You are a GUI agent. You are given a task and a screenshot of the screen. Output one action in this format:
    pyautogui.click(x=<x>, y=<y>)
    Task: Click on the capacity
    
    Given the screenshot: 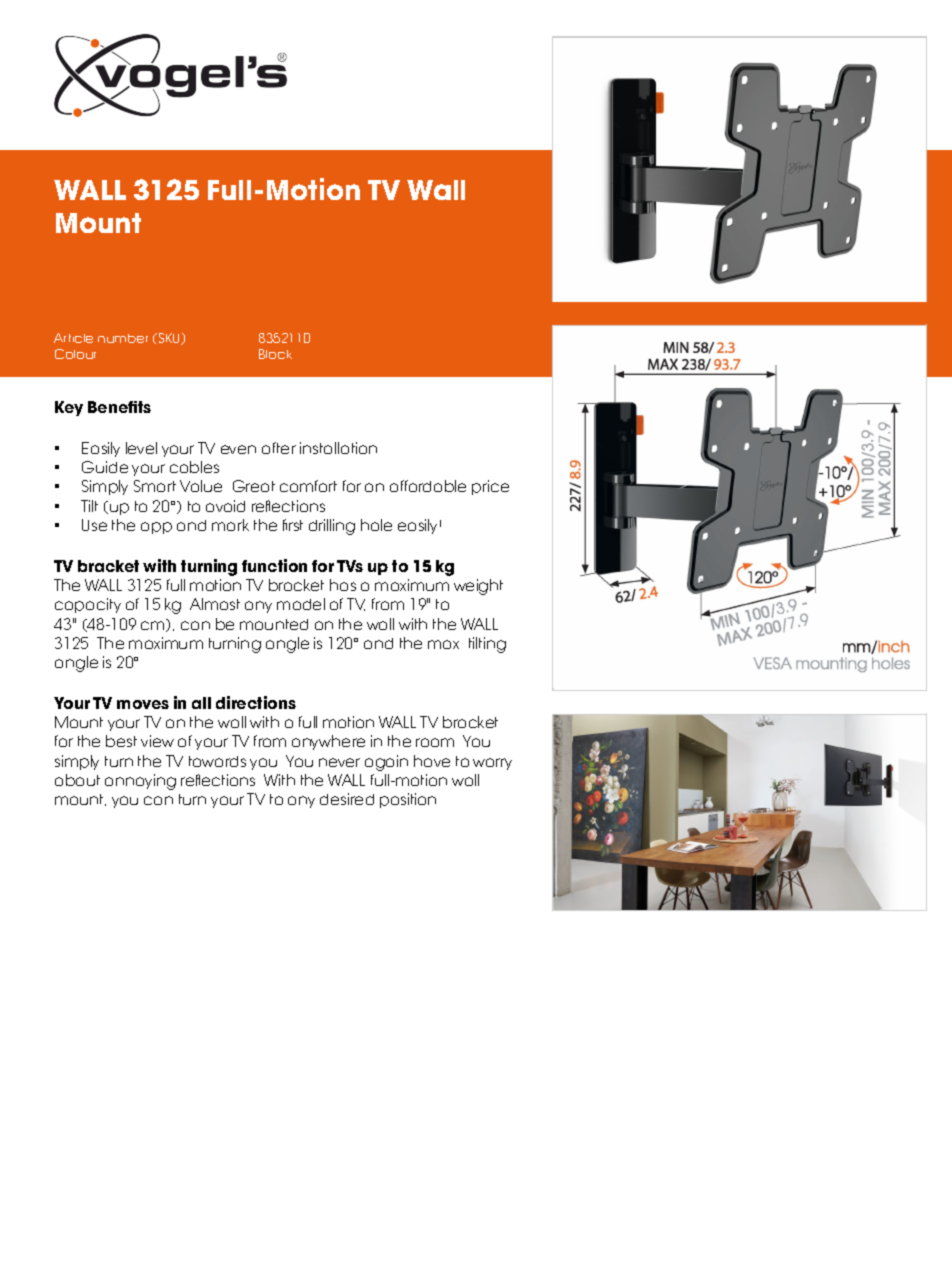 What is the action you would take?
    pyautogui.click(x=88, y=605)
